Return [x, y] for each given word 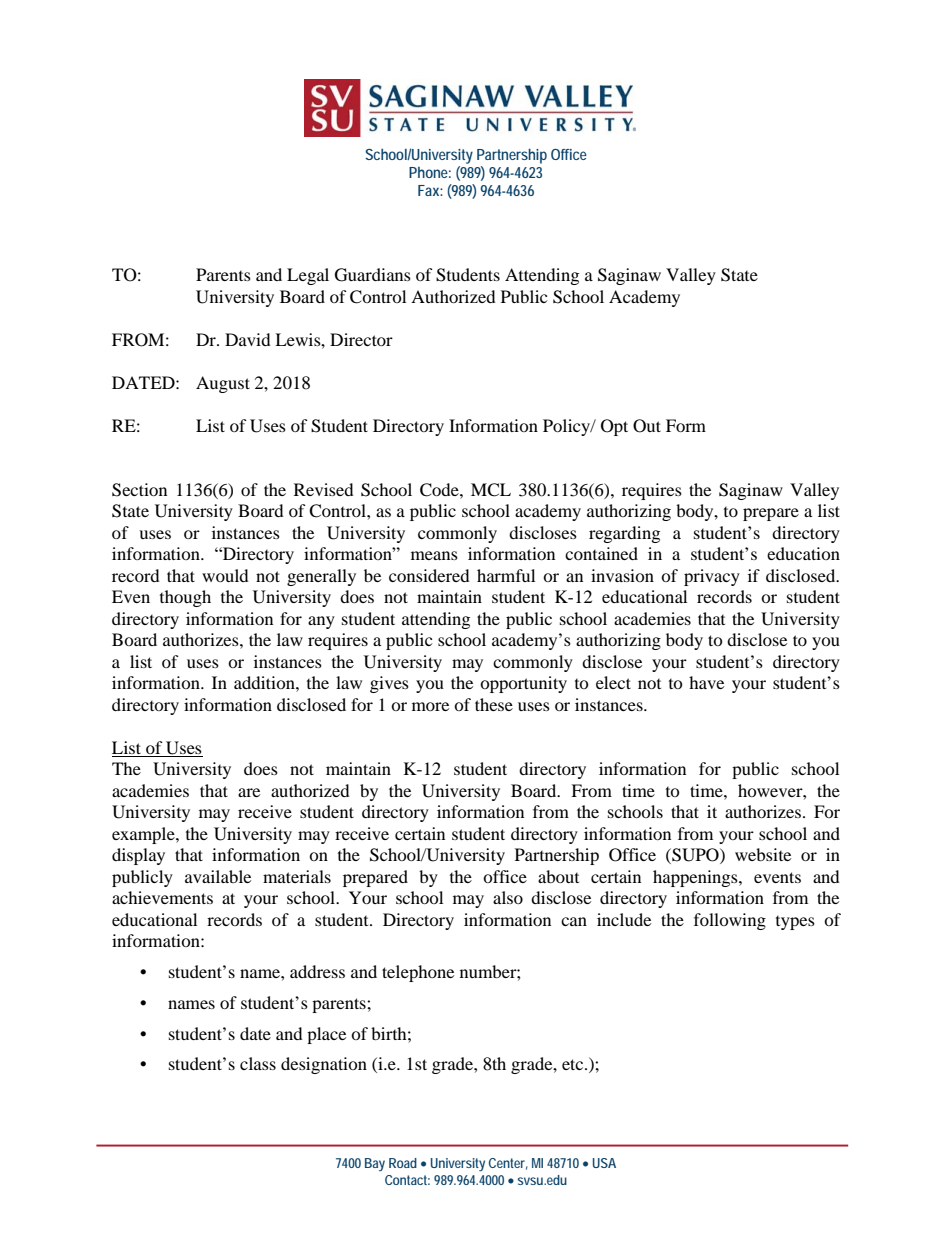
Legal [308, 276]
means [434, 555]
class [258, 1063]
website [763, 854]
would [225, 575]
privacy [712, 577]
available [218, 876]
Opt [614, 427]
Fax [430, 190]
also [508, 897]
